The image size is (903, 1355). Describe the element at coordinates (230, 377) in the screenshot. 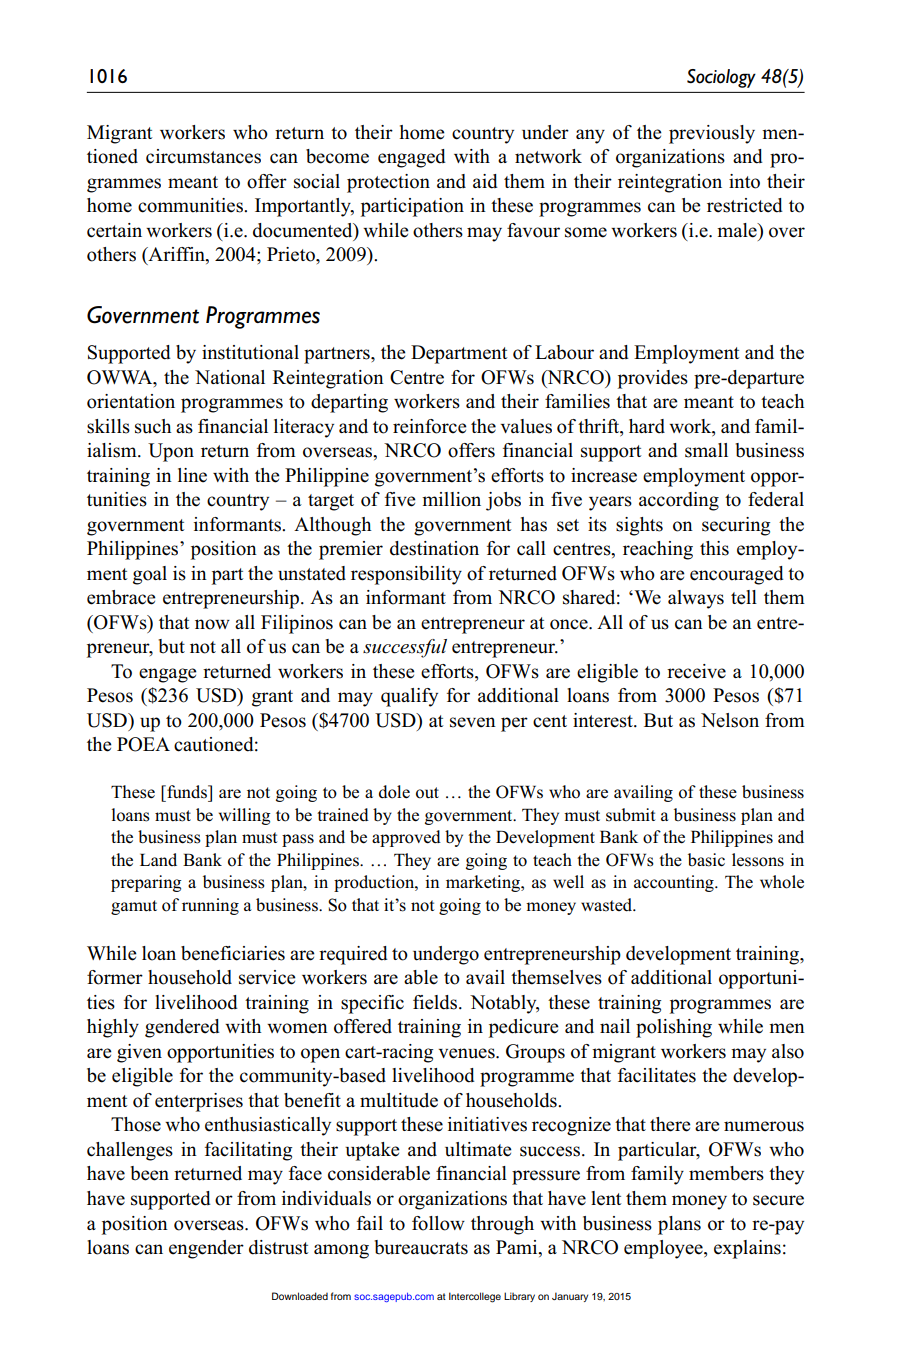

I see `National` at that location.
